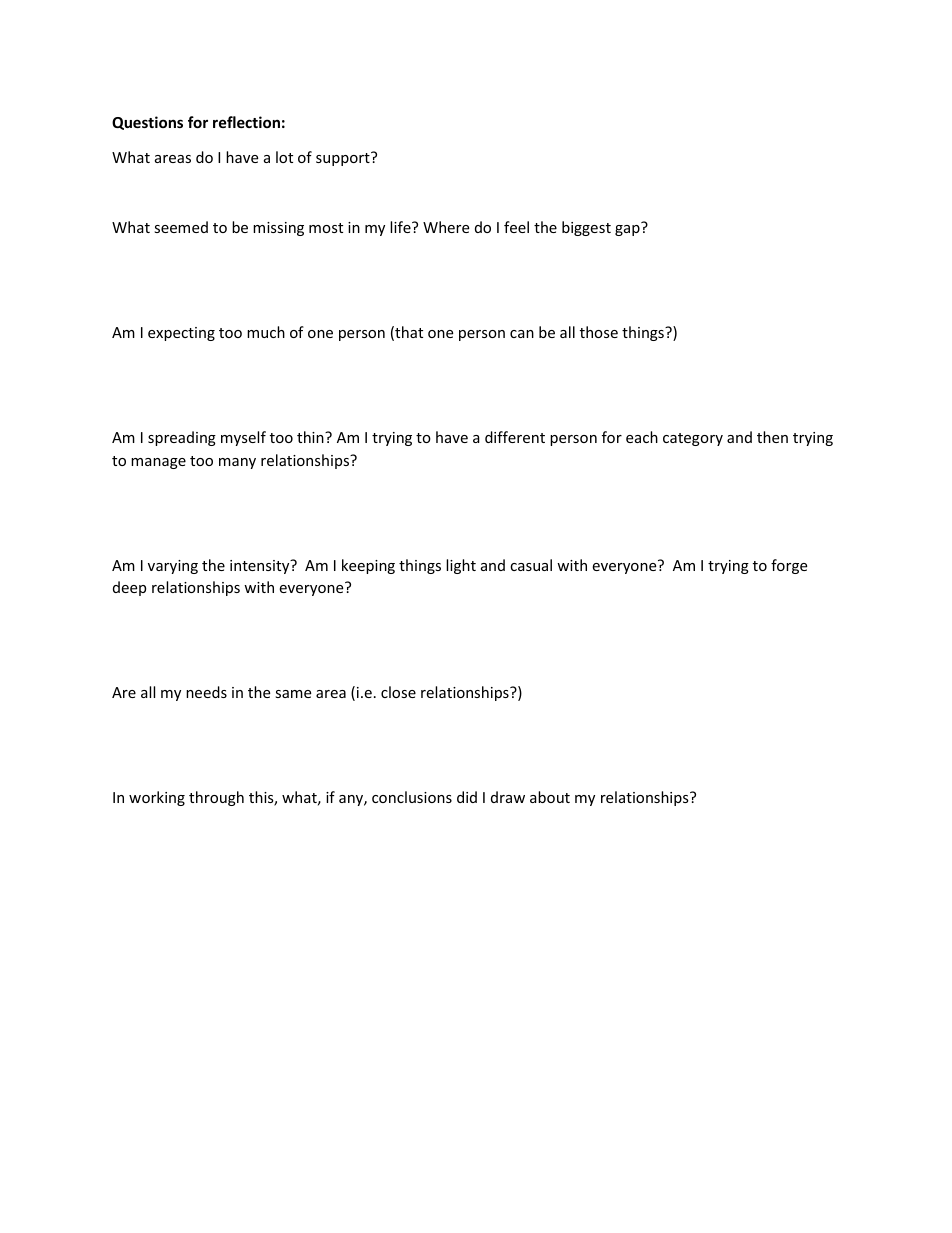 Image resolution: width=952 pixels, height=1233 pixels. Describe the element at coordinates (344, 159) in the document. I see `support` at that location.
